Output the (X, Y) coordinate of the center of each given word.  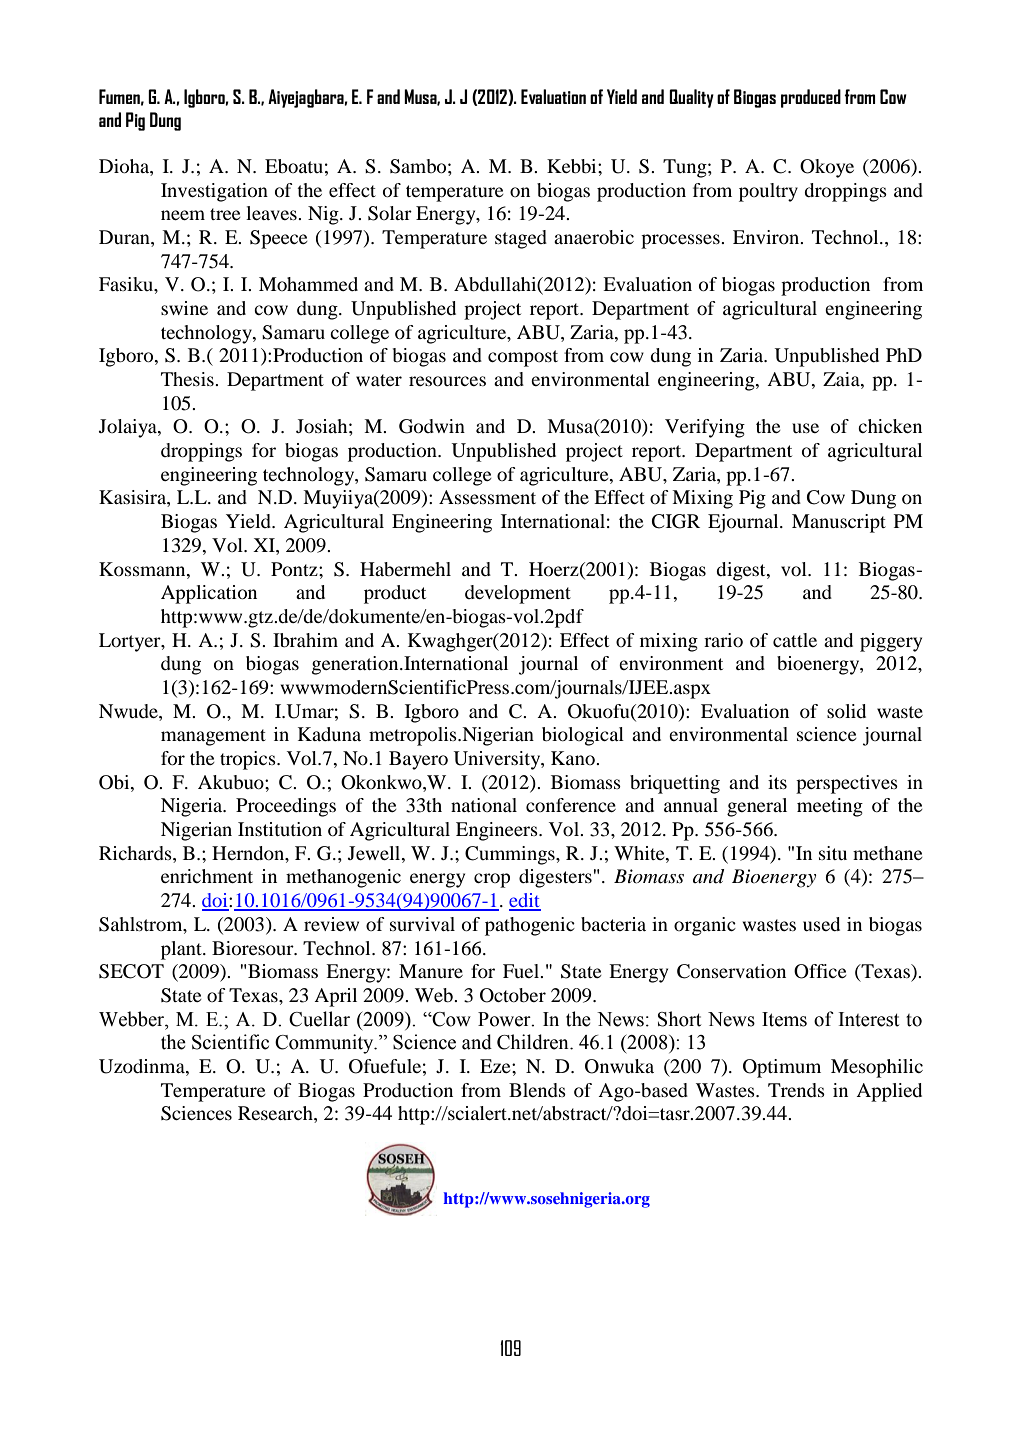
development (518, 594)
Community (325, 1044)
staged (521, 239)
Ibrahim (305, 640)
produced (811, 98)
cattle (795, 640)
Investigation (214, 192)
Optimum (782, 1068)
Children (534, 1042)
